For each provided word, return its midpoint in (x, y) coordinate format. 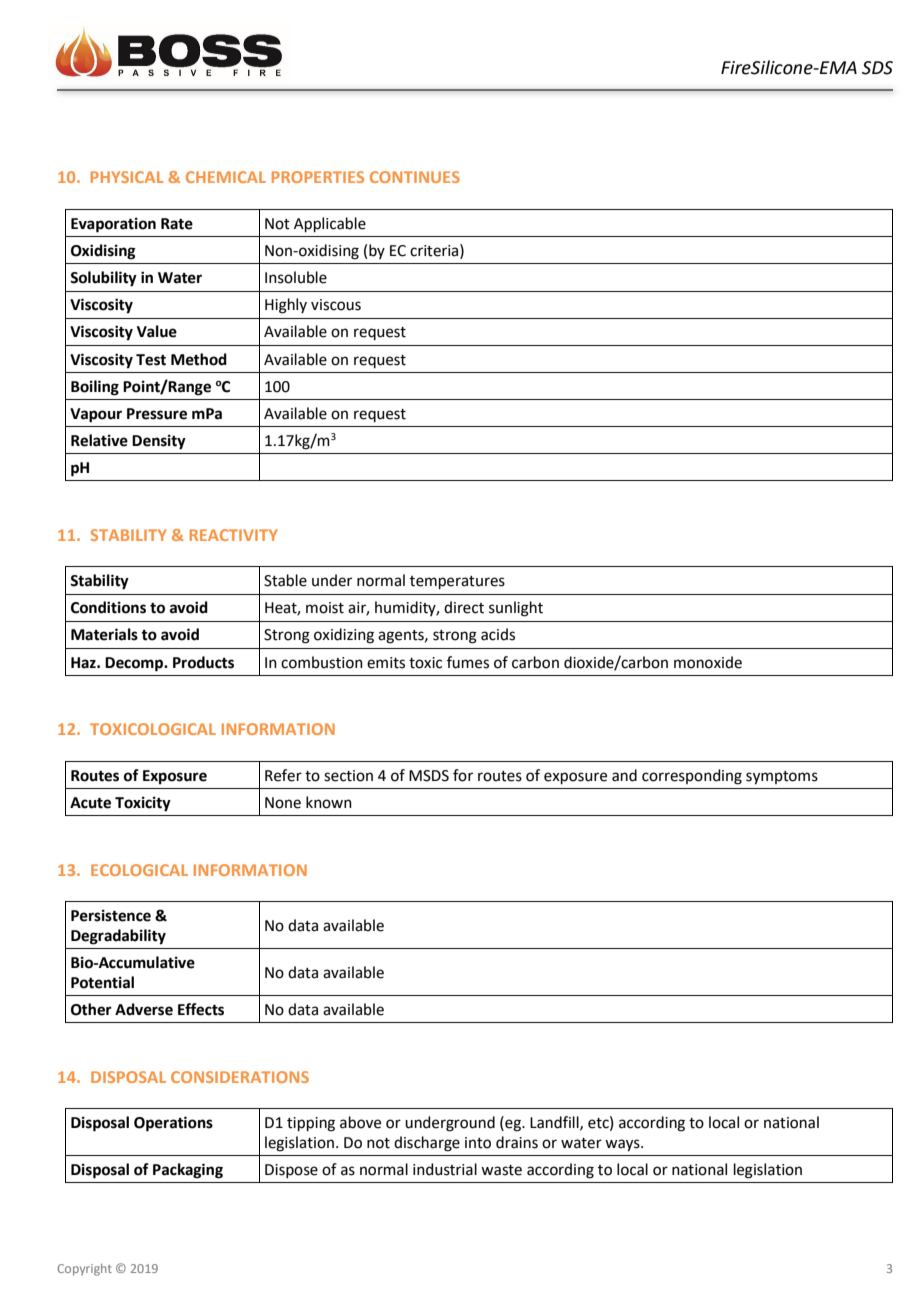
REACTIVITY (234, 535)
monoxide (708, 662)
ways (623, 1145)
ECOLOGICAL (139, 870)
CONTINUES (415, 177)
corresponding (692, 777)
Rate (177, 224)
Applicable (330, 224)
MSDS (429, 776)
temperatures (457, 582)
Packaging (188, 1171)
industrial (445, 1169)
